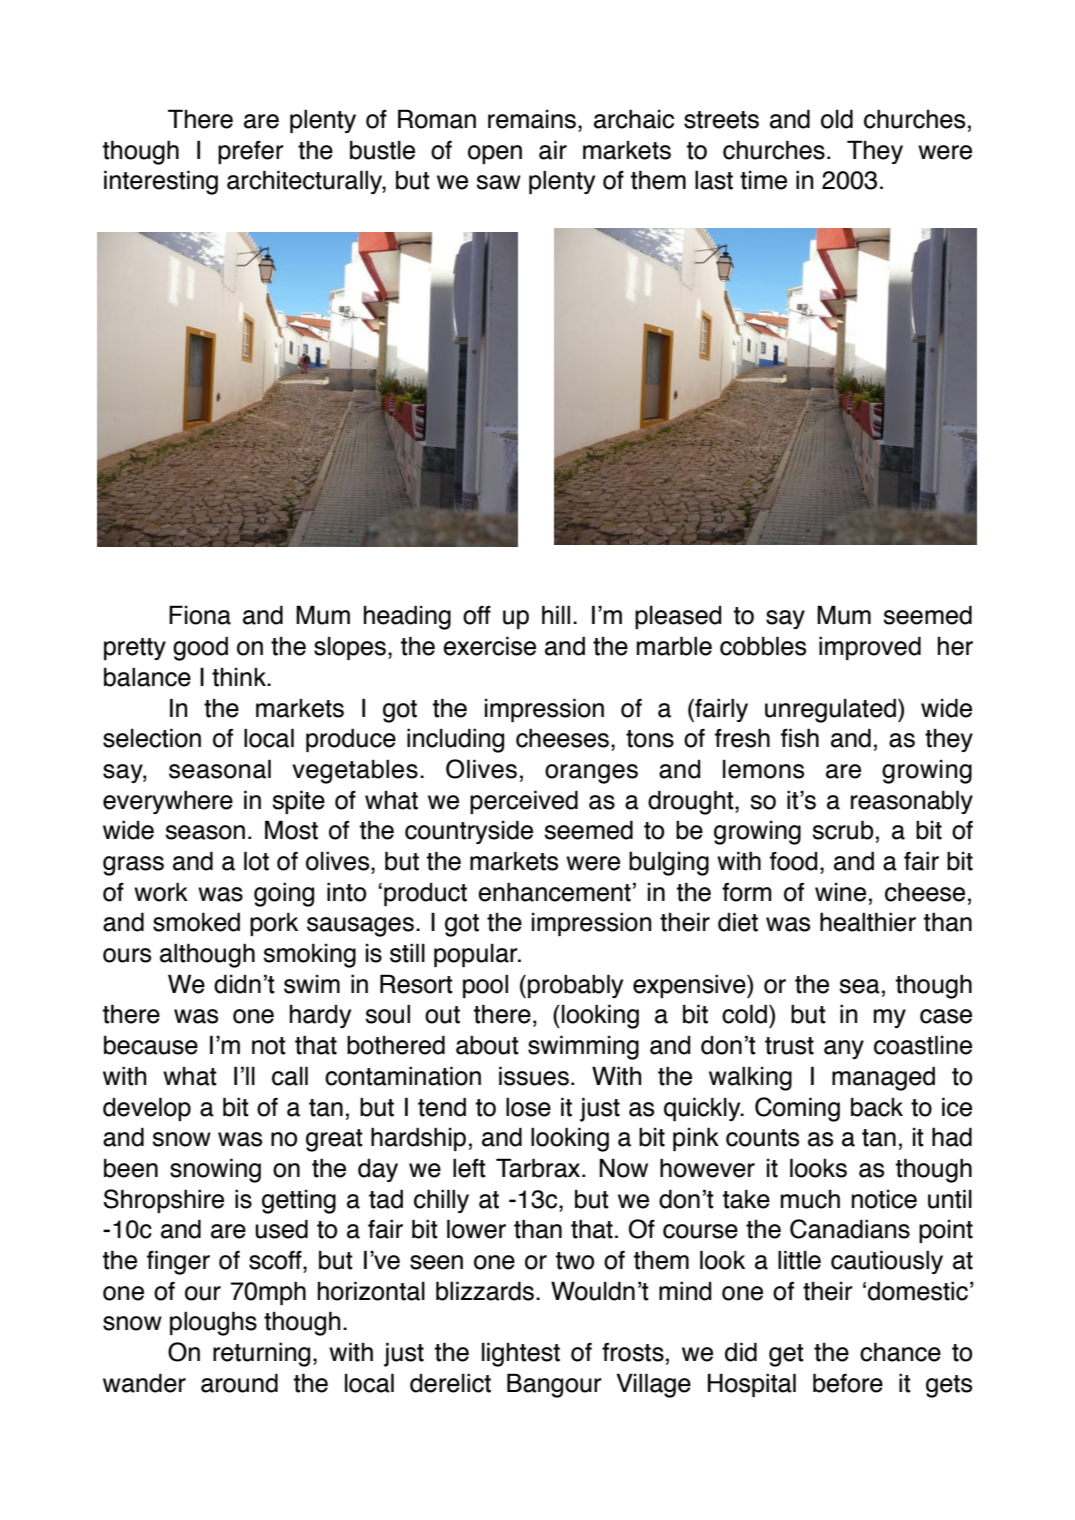 The width and height of the screenshot is (1075, 1520). I want to click on time, so click(763, 180).
